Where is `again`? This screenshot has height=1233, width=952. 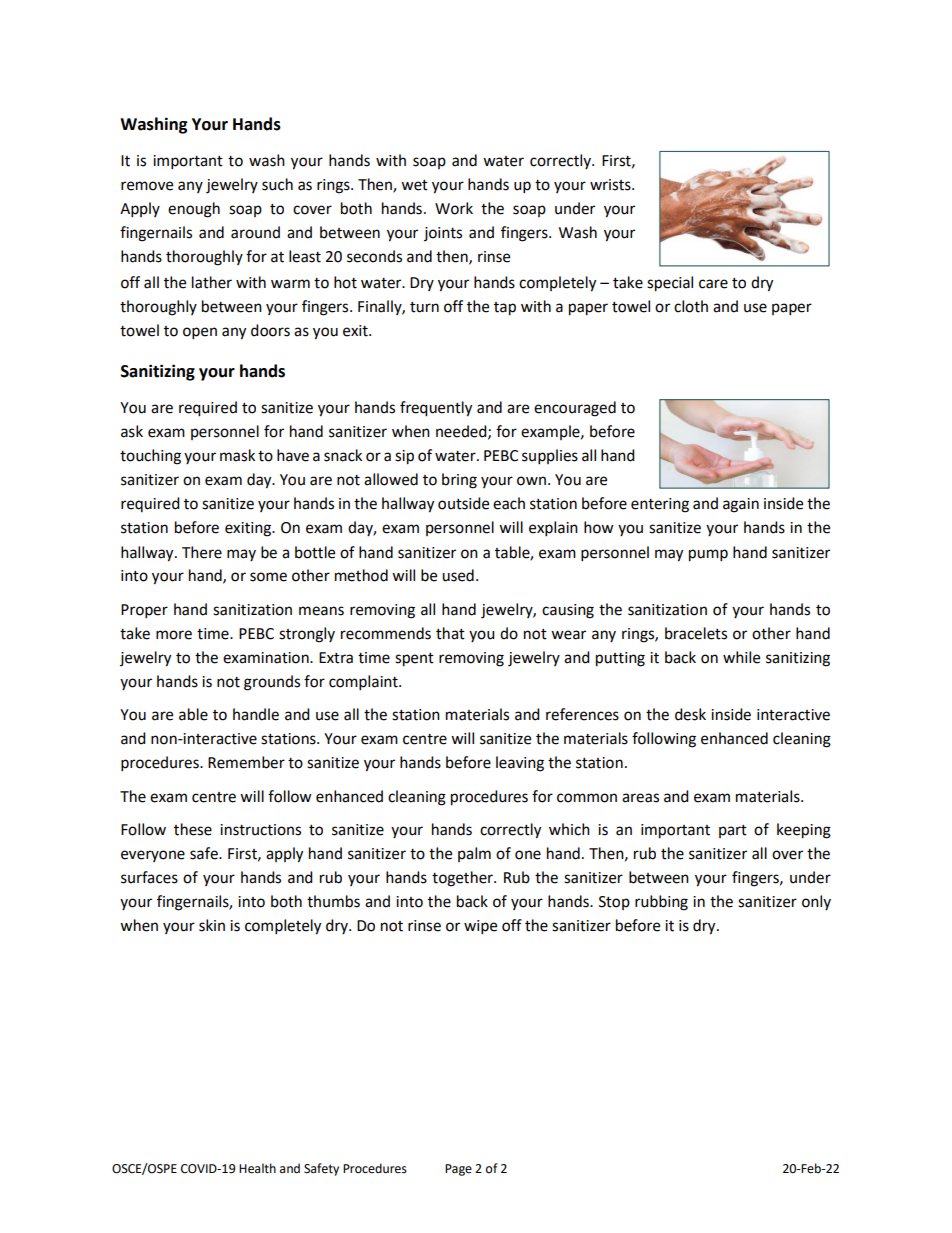
again is located at coordinates (741, 505).
